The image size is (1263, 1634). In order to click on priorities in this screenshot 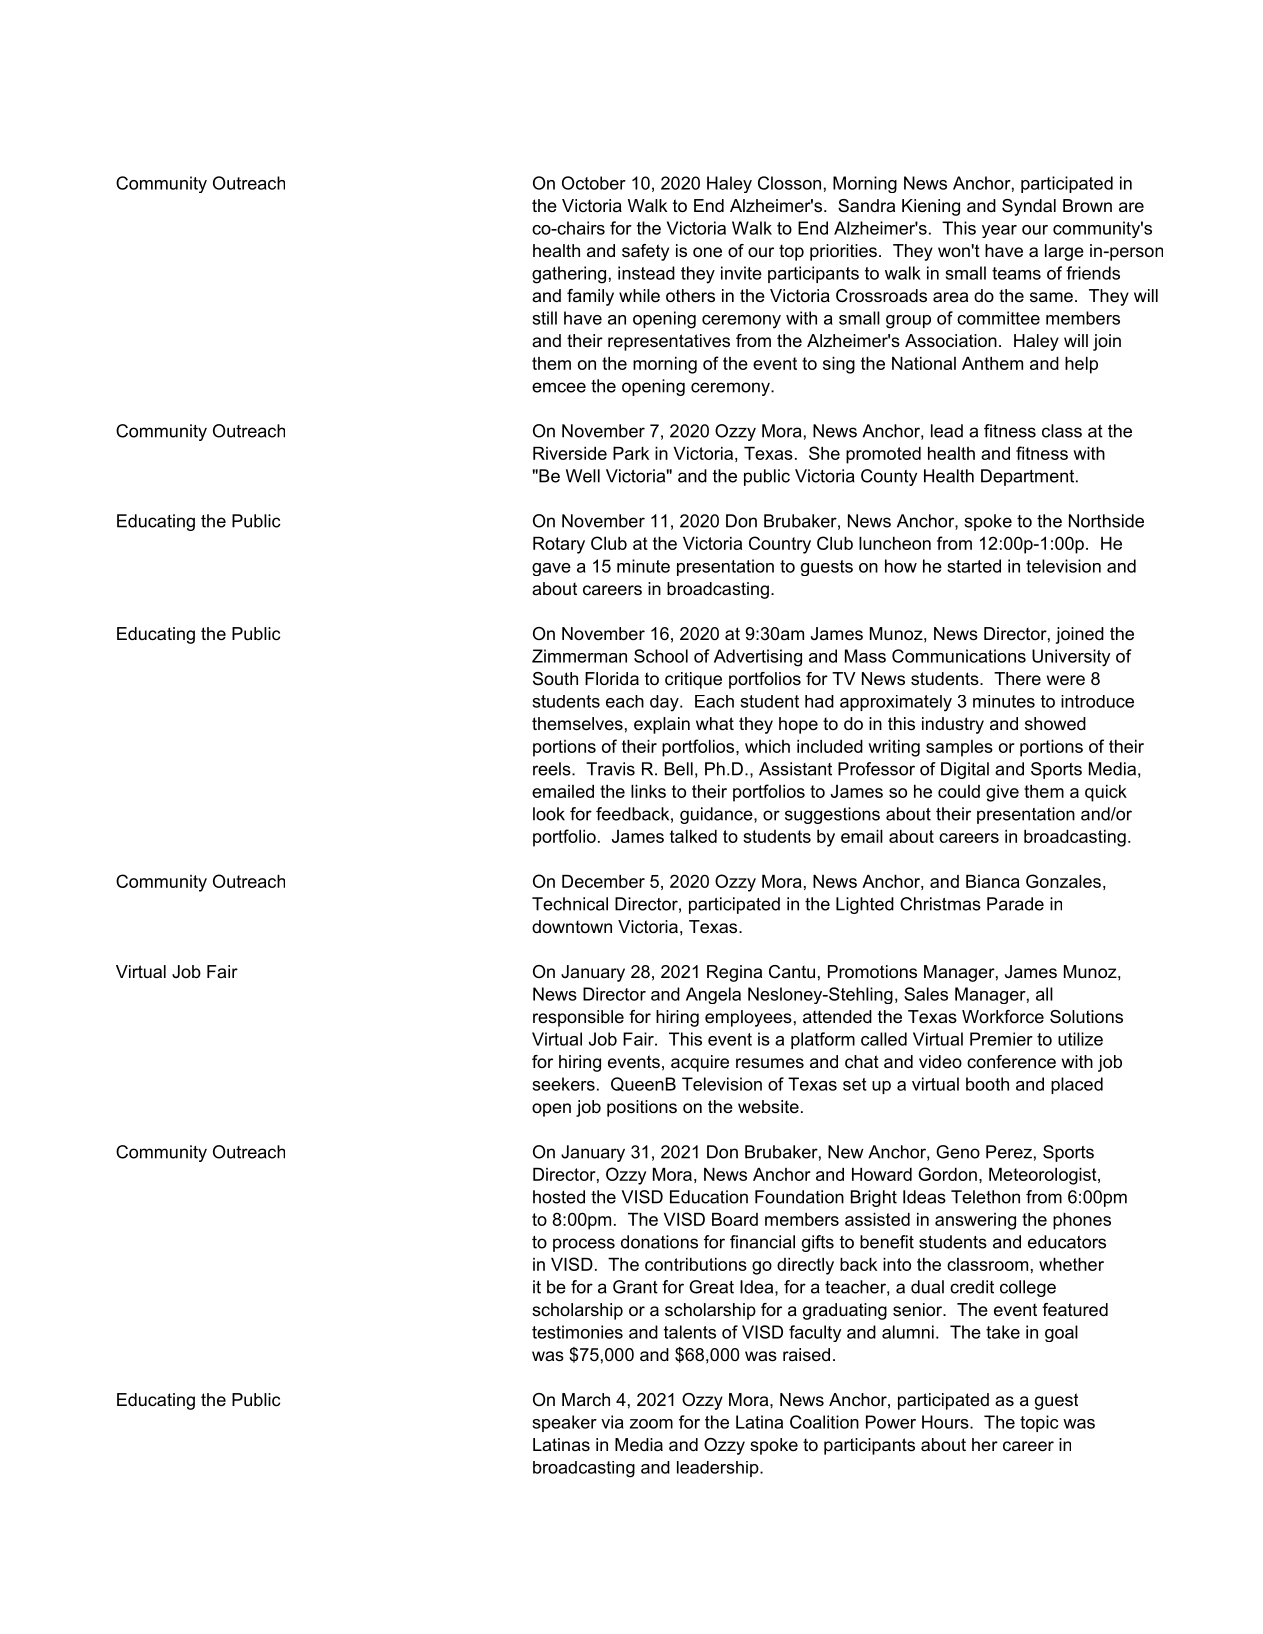, I will do `click(843, 252)`.
